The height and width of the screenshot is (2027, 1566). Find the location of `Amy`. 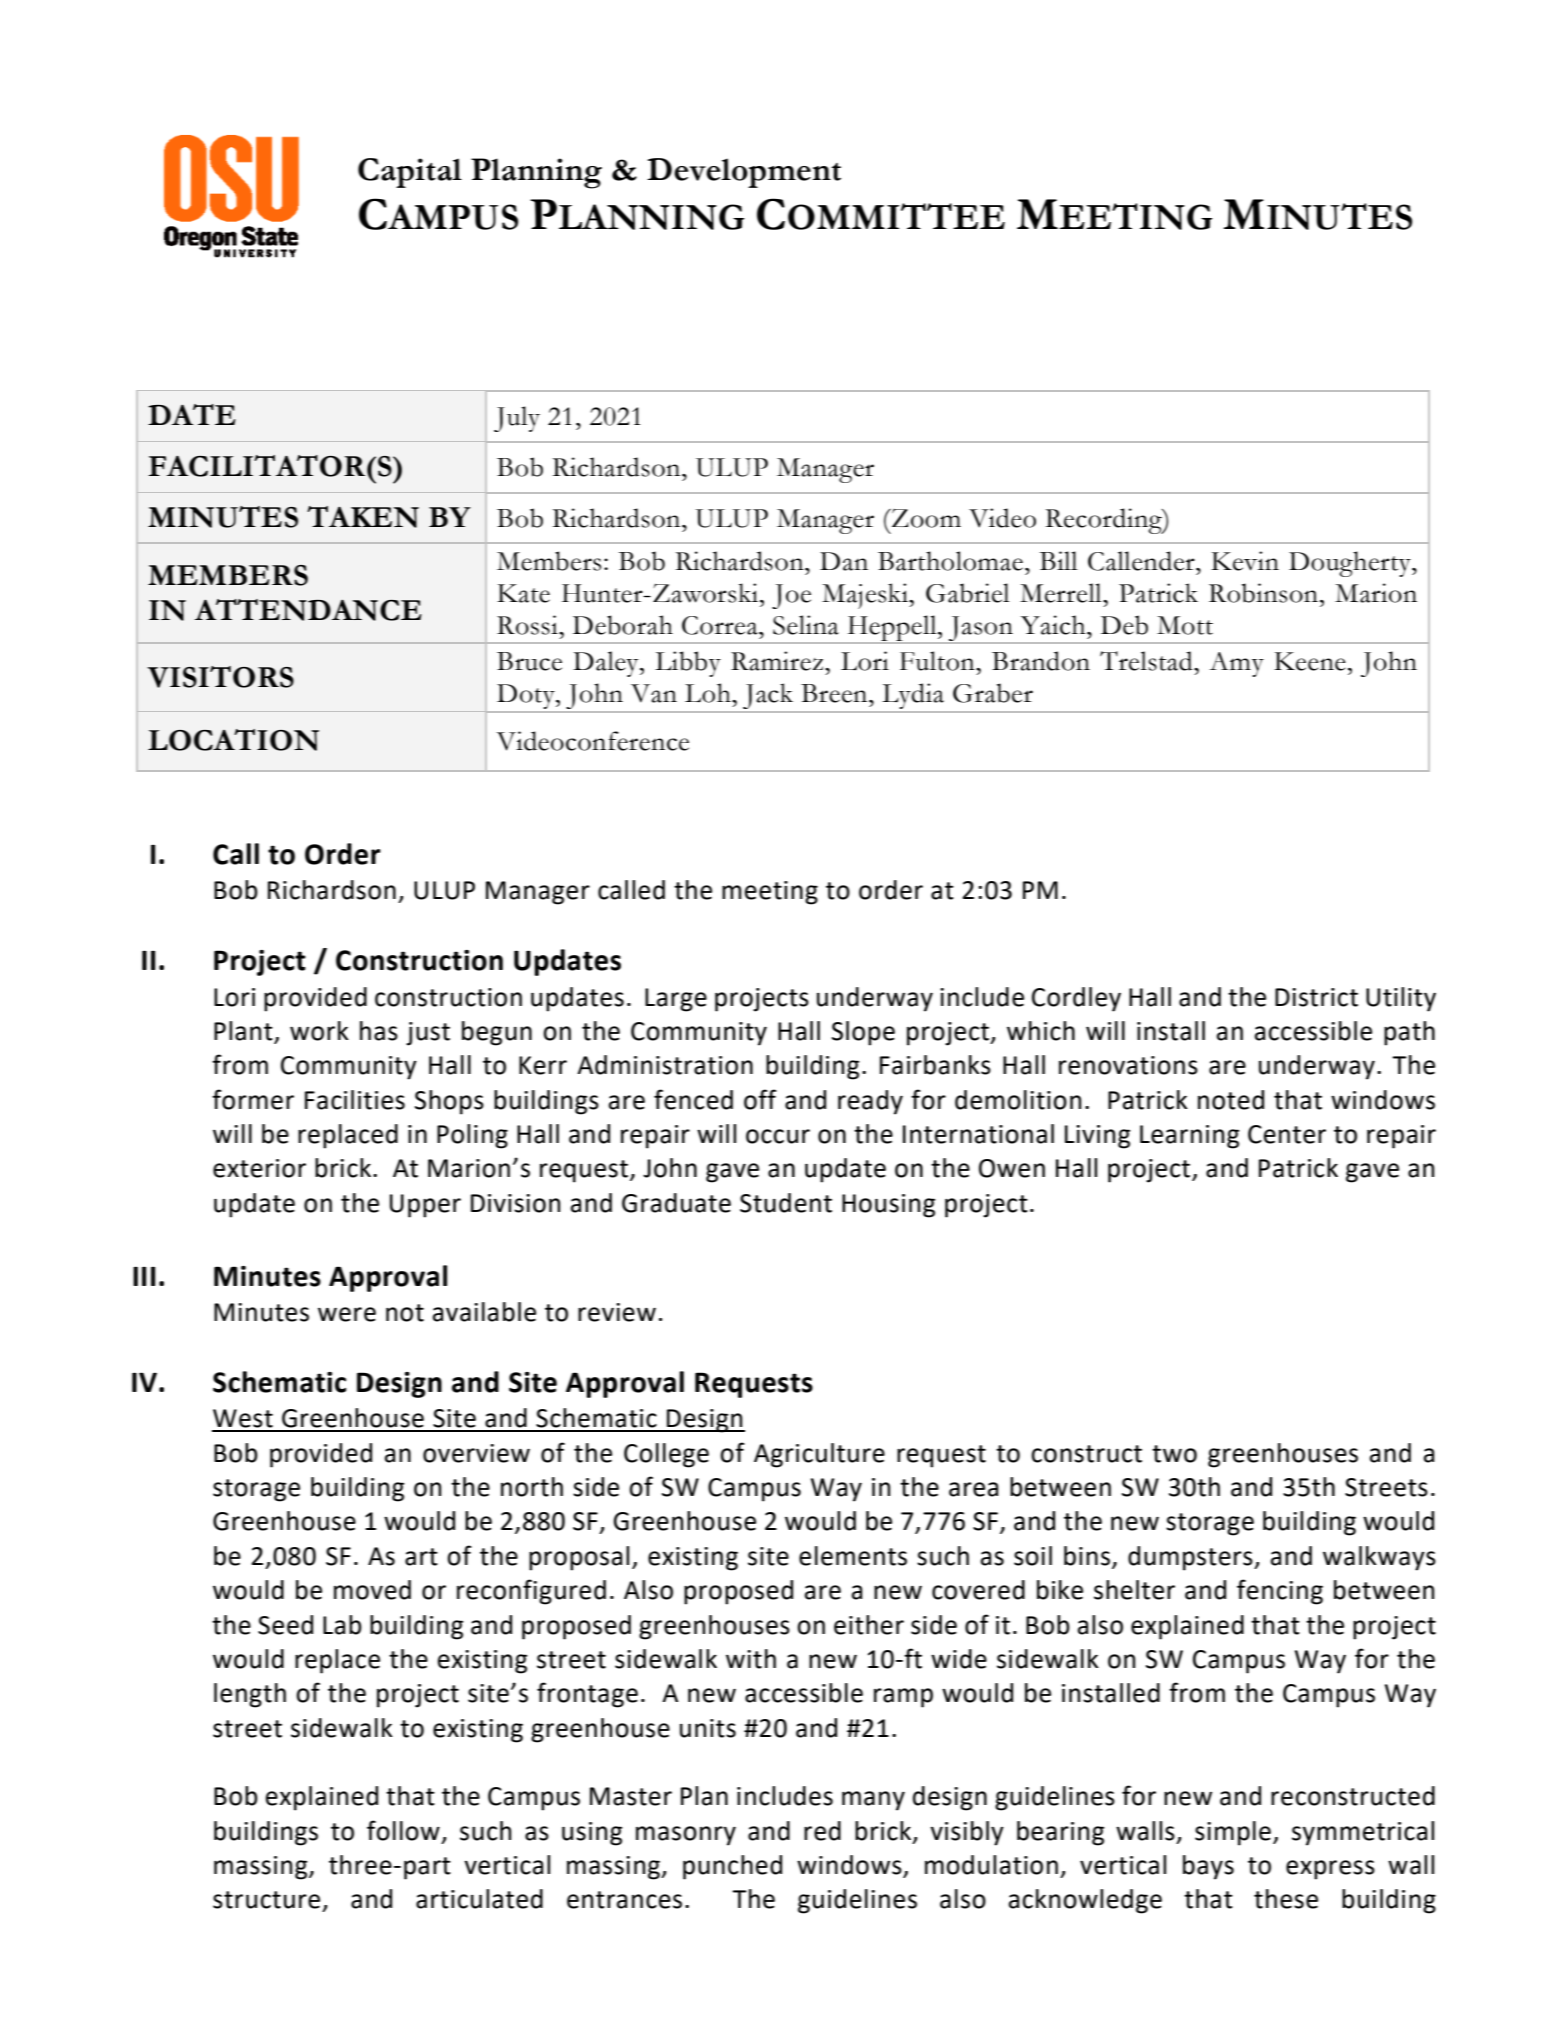

Amy is located at coordinates (1236, 664).
